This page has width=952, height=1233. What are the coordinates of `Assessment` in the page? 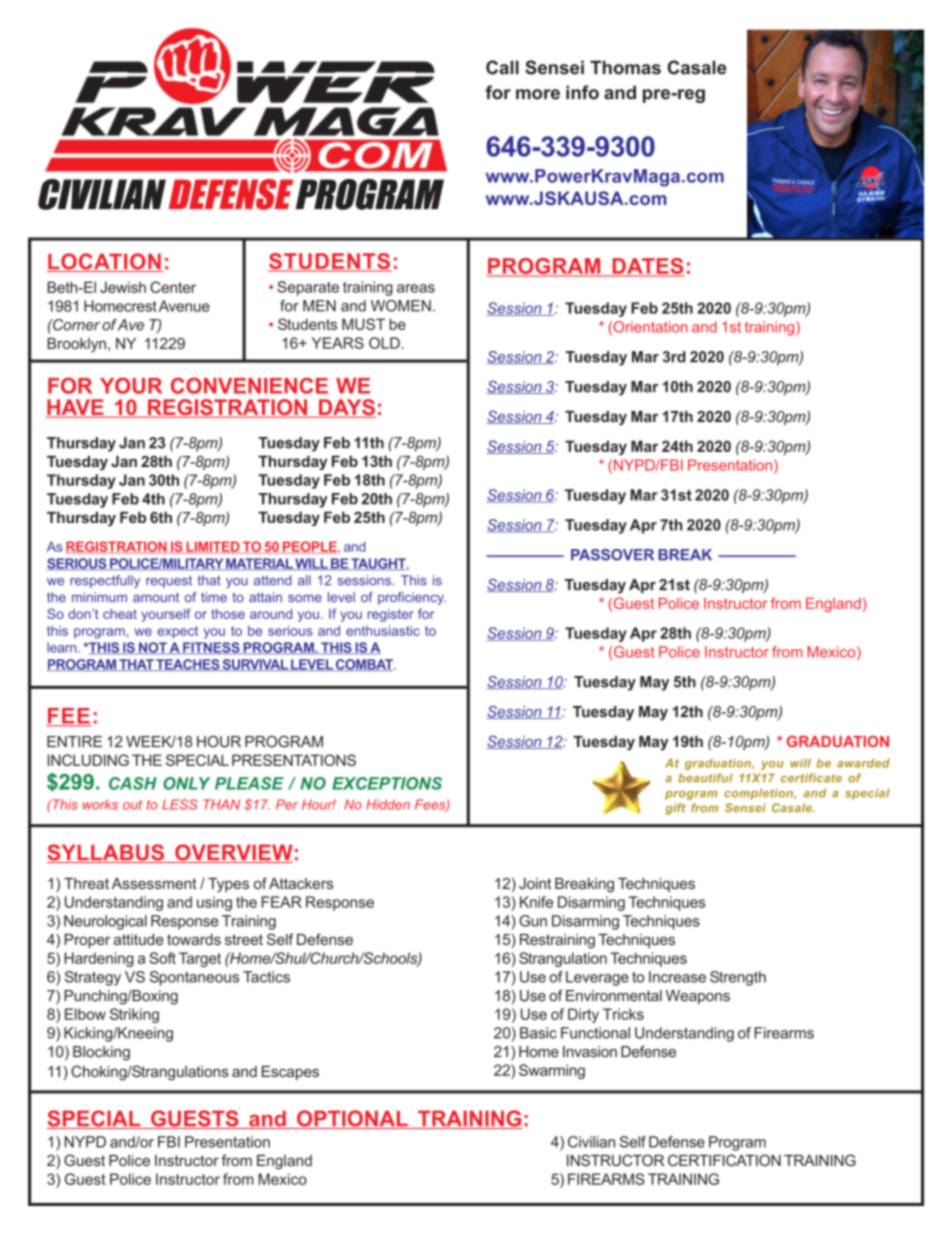 It's located at (154, 883).
